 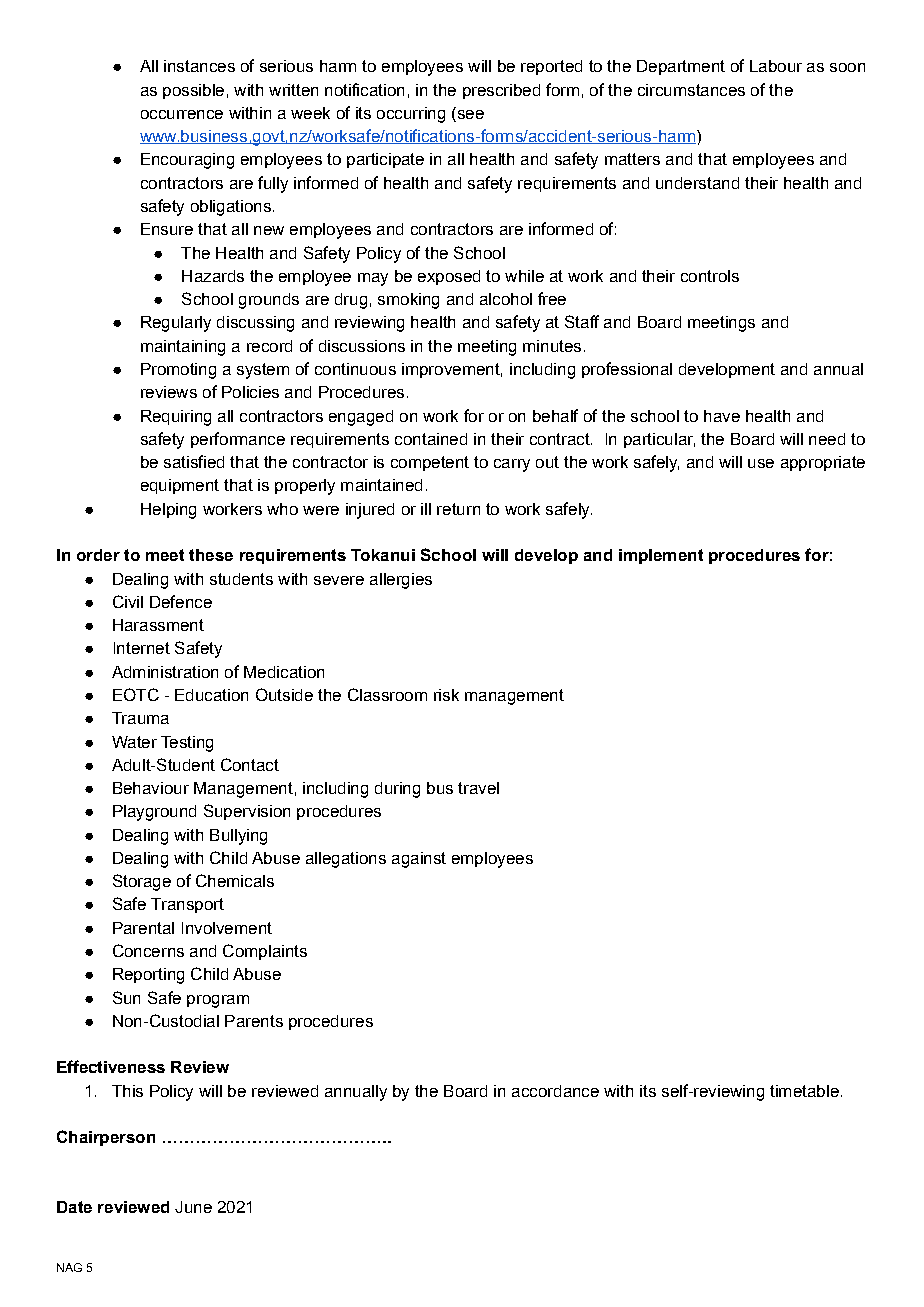 What do you see at coordinates (776, 66) in the image?
I see `Labour` at bounding box center [776, 66].
